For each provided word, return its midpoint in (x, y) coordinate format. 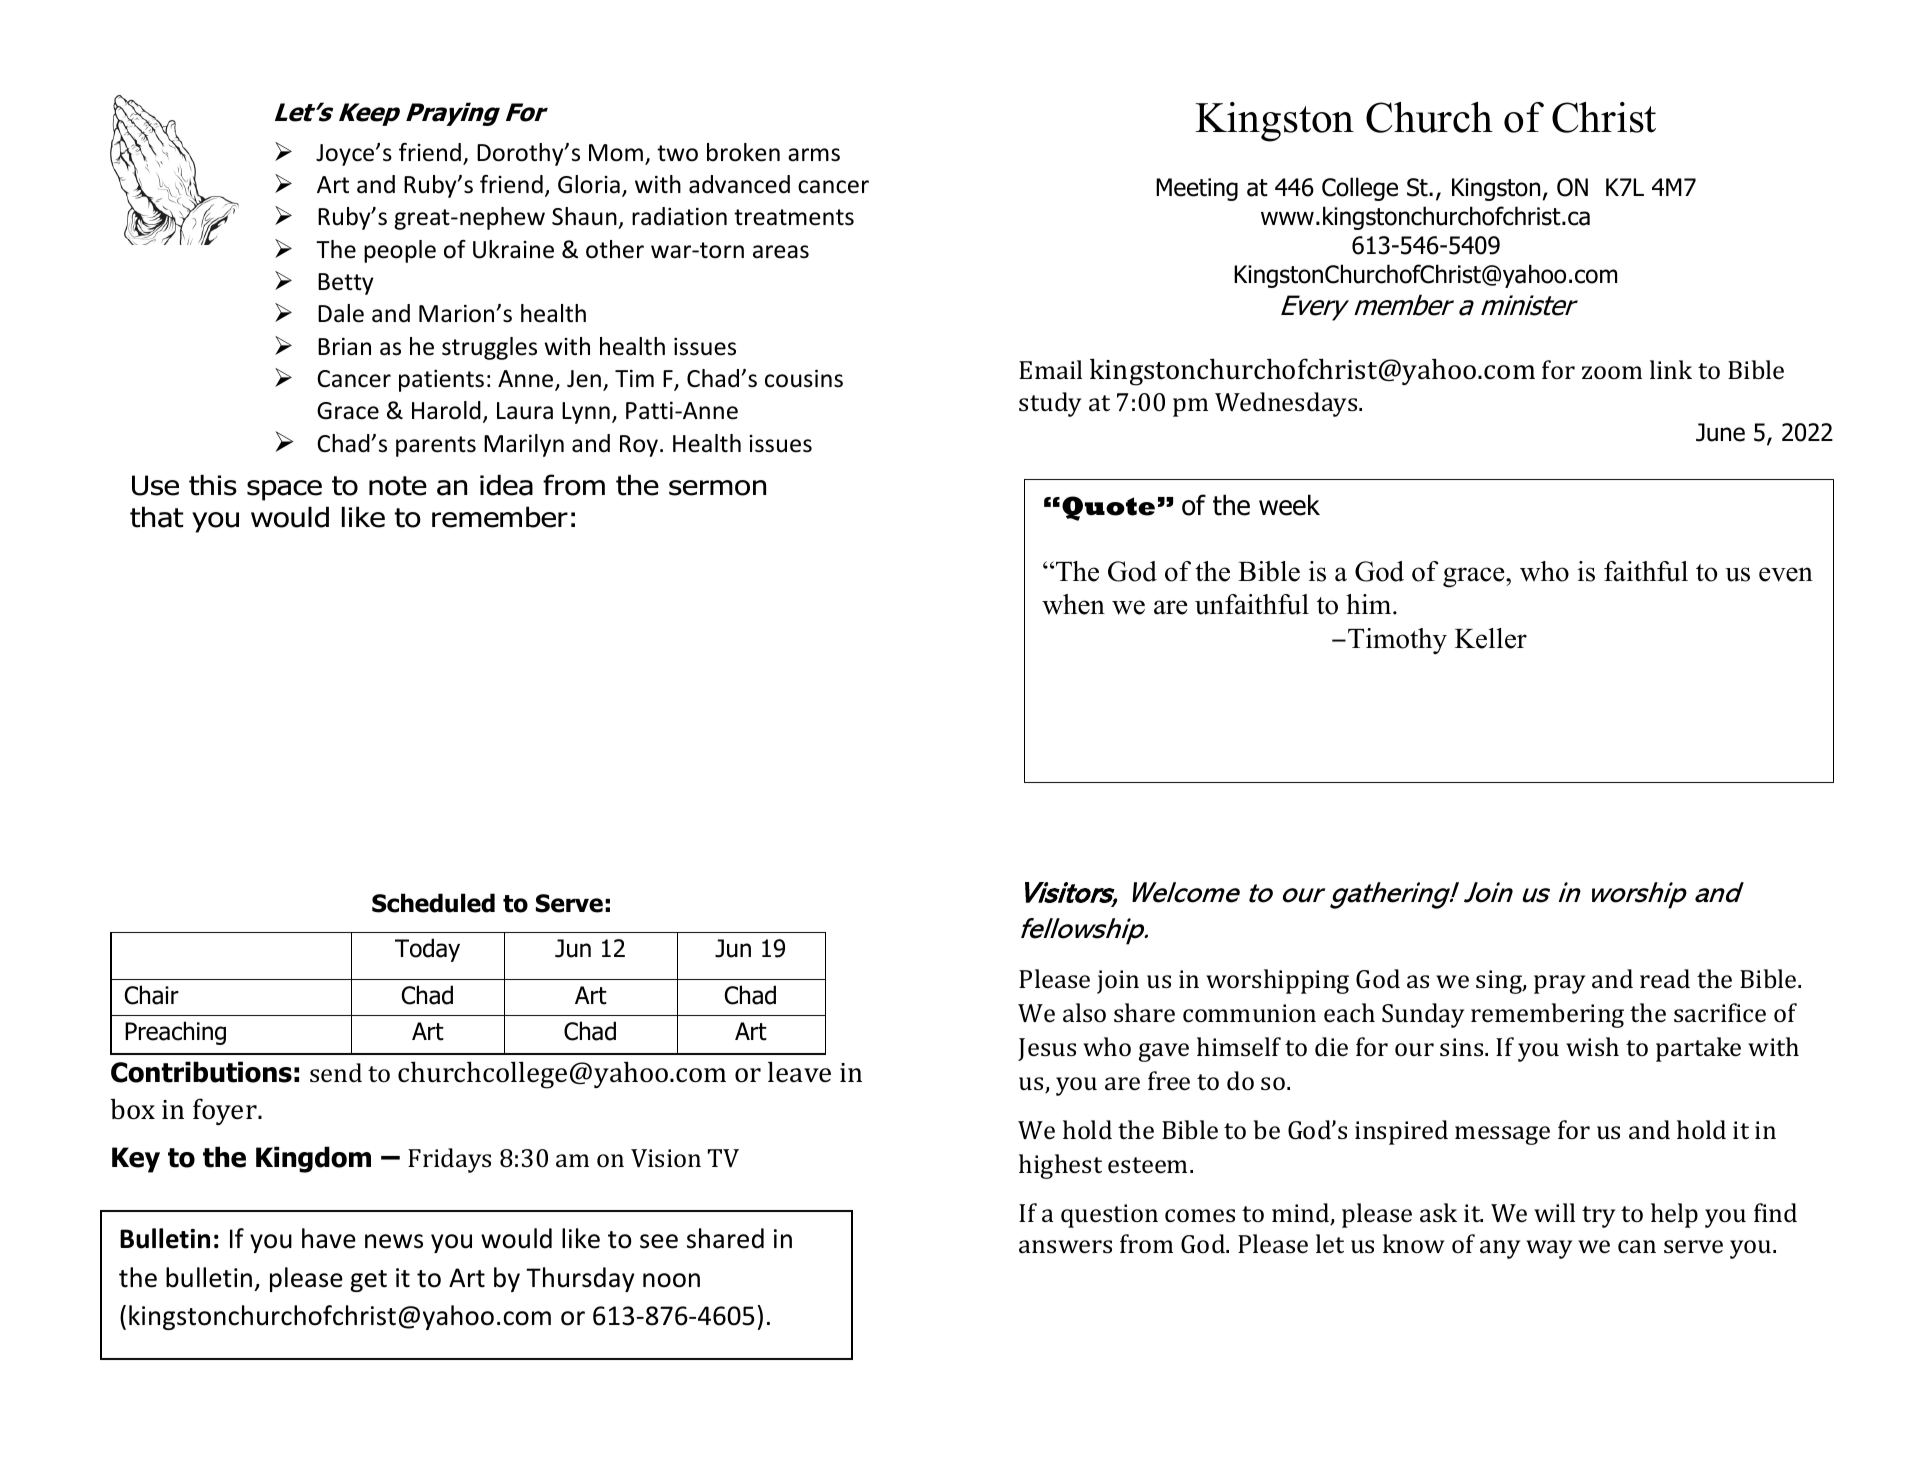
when (1073, 604)
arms (814, 155)
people (400, 251)
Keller (1491, 638)
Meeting (1197, 189)
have (329, 1238)
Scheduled (433, 903)
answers (1065, 1247)
